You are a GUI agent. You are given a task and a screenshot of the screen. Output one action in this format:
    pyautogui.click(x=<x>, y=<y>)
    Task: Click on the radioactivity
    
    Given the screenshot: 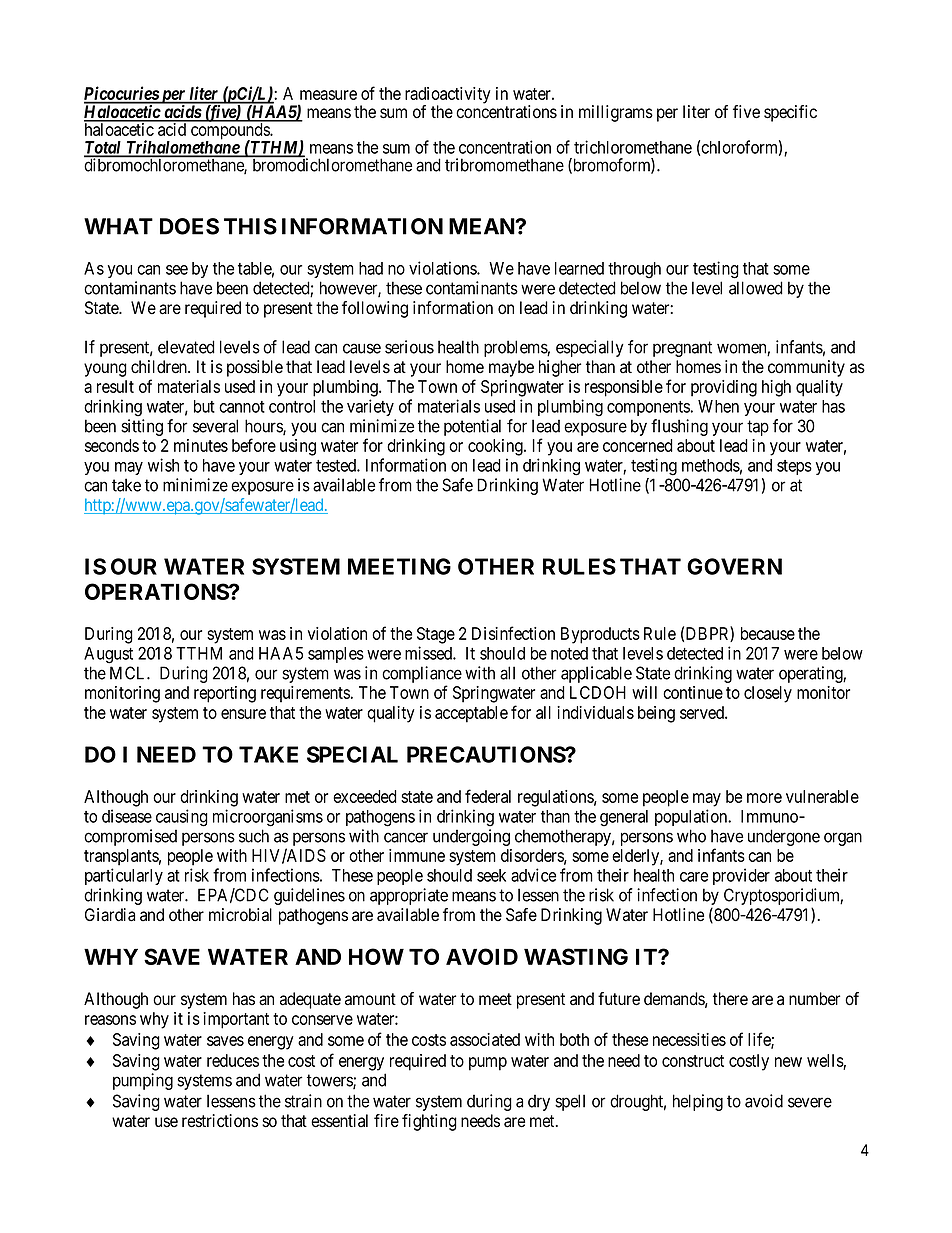 What is the action you would take?
    pyautogui.click(x=448, y=96)
